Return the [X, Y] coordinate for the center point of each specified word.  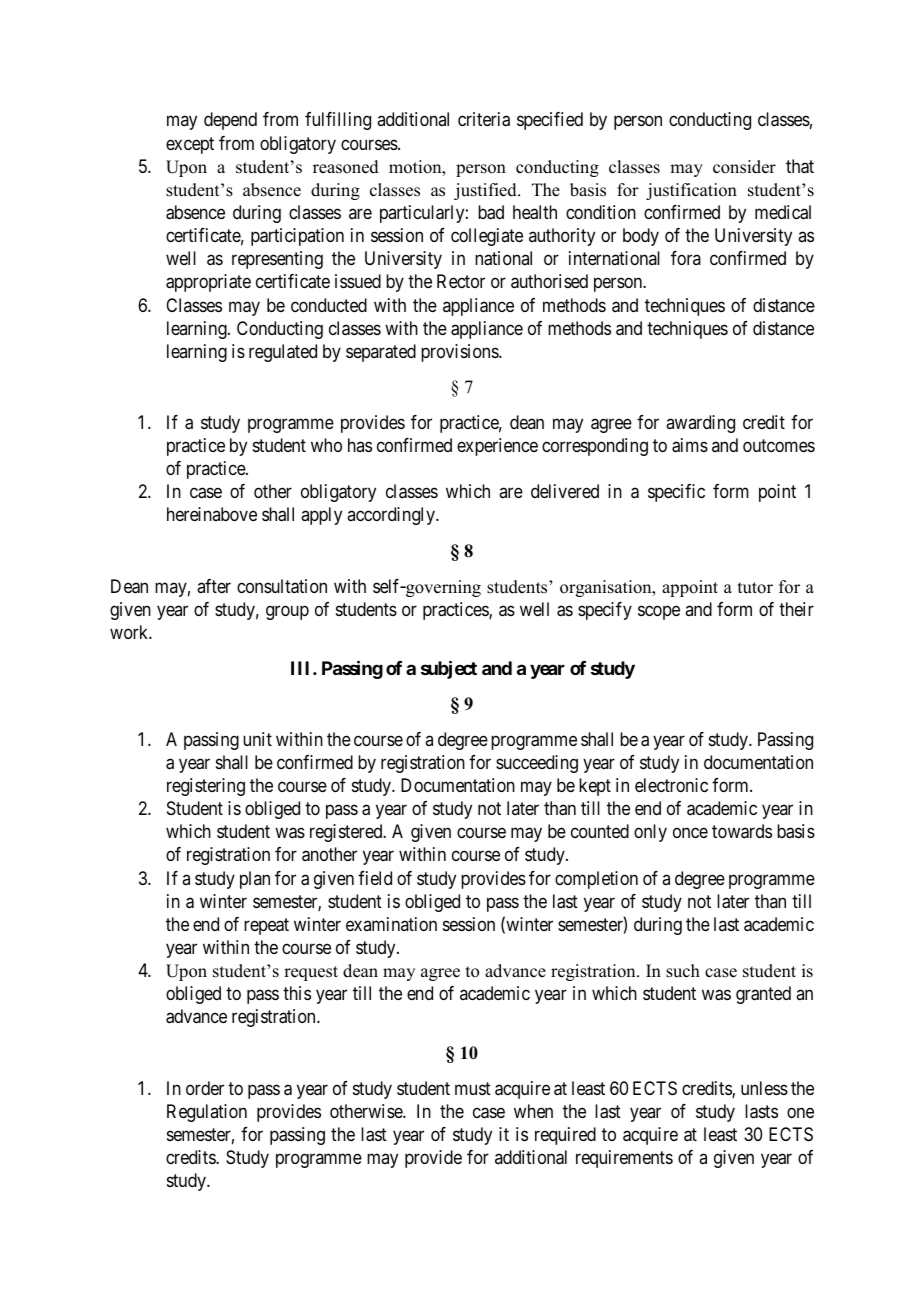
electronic [671, 785]
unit [257, 739]
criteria [484, 119]
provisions [460, 353]
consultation [282, 586]
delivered [565, 491]
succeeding [537, 764]
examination [391, 924]
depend [230, 121]
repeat [266, 926]
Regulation [207, 1113]
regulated [283, 353]
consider [744, 167]
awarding [700, 424]
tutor [755, 588]
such [683, 971]
